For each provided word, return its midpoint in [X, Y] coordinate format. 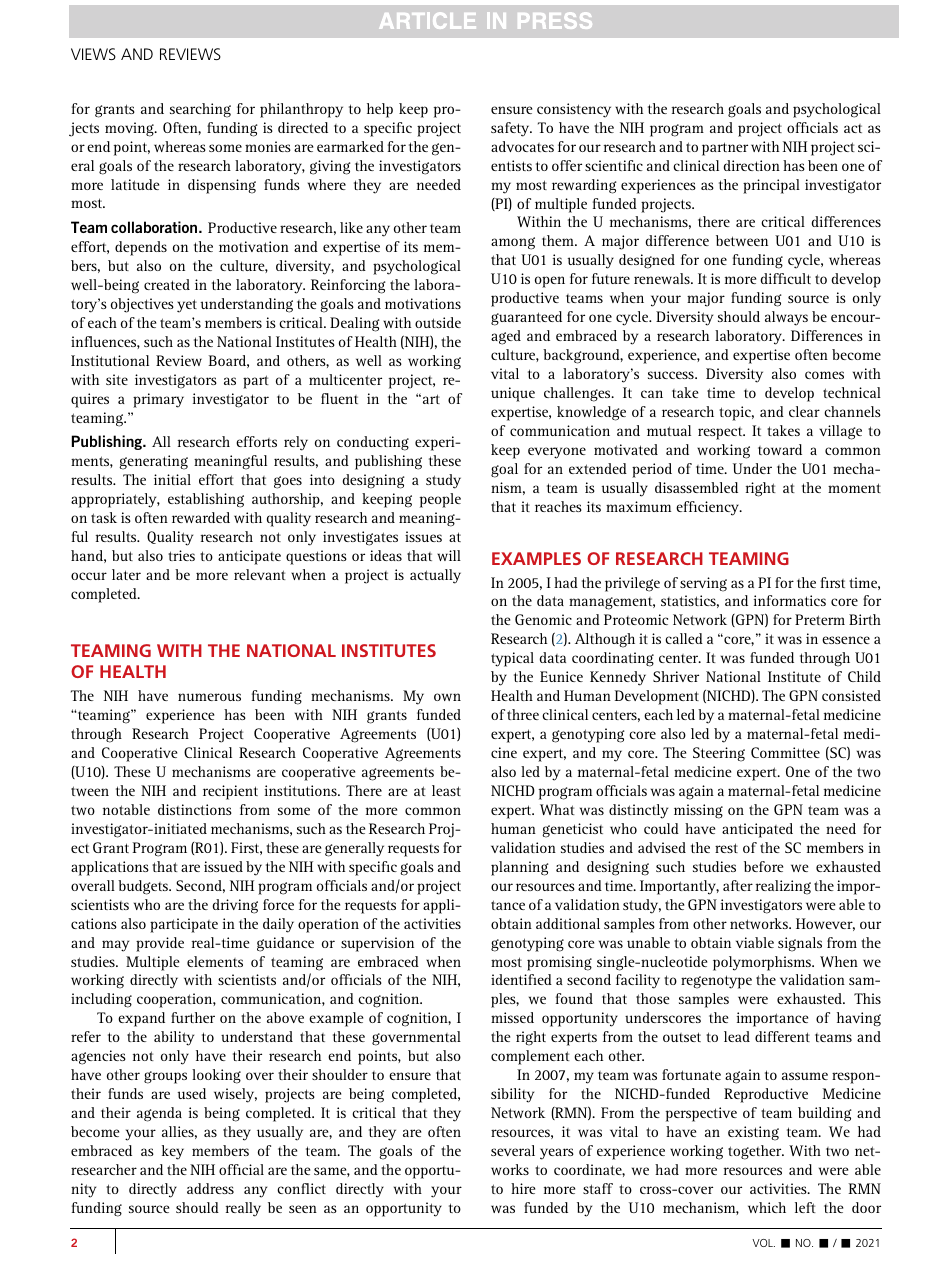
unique [513, 394]
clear [804, 411]
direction [751, 165]
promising [559, 963]
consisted [851, 695]
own [447, 697]
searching [200, 110]
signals [800, 944]
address [210, 1188]
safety [511, 129]
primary [158, 400]
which [767, 1207]
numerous [209, 697]
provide [160, 944]
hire [523, 1188]
